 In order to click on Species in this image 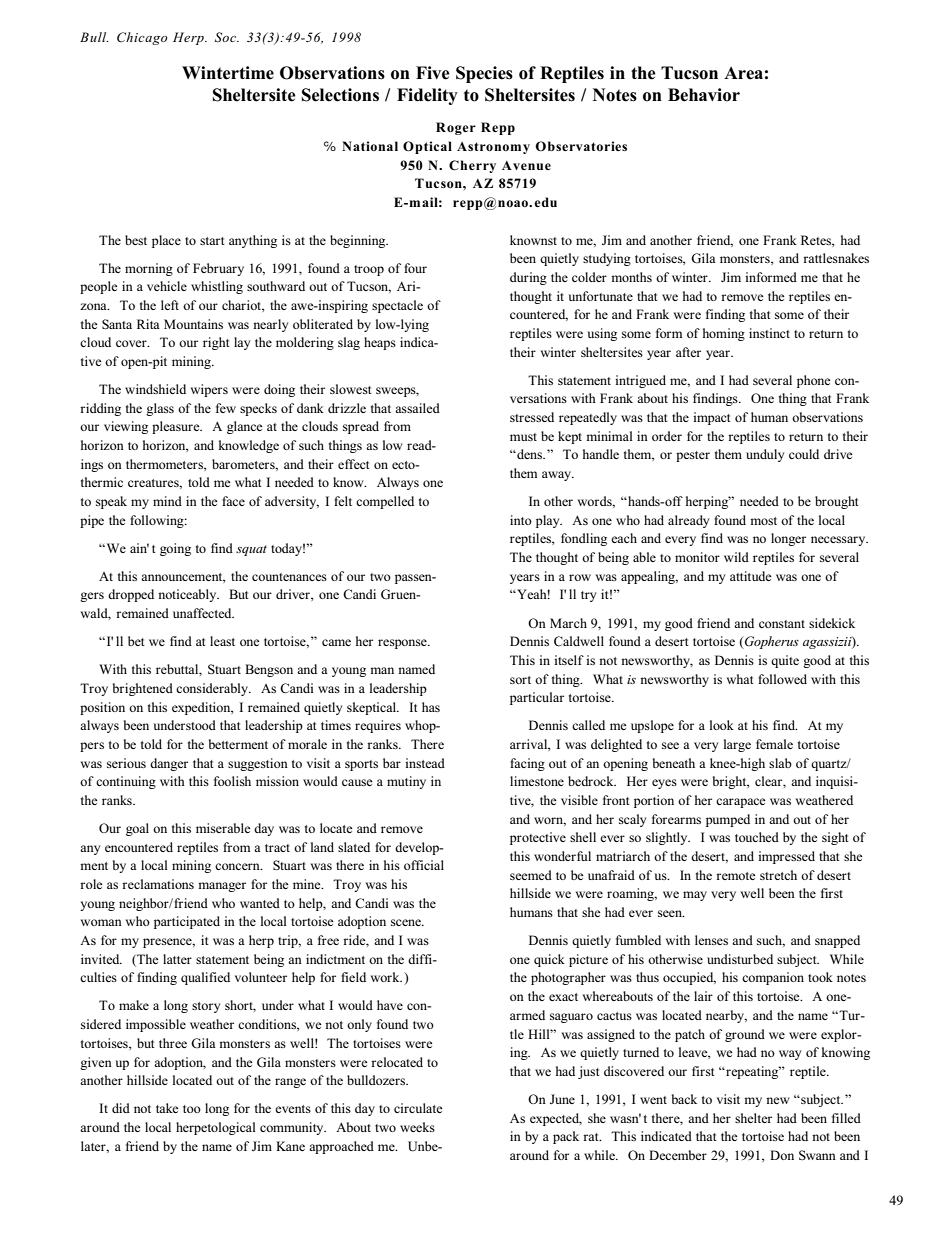, I will do `click(484, 74)`.
